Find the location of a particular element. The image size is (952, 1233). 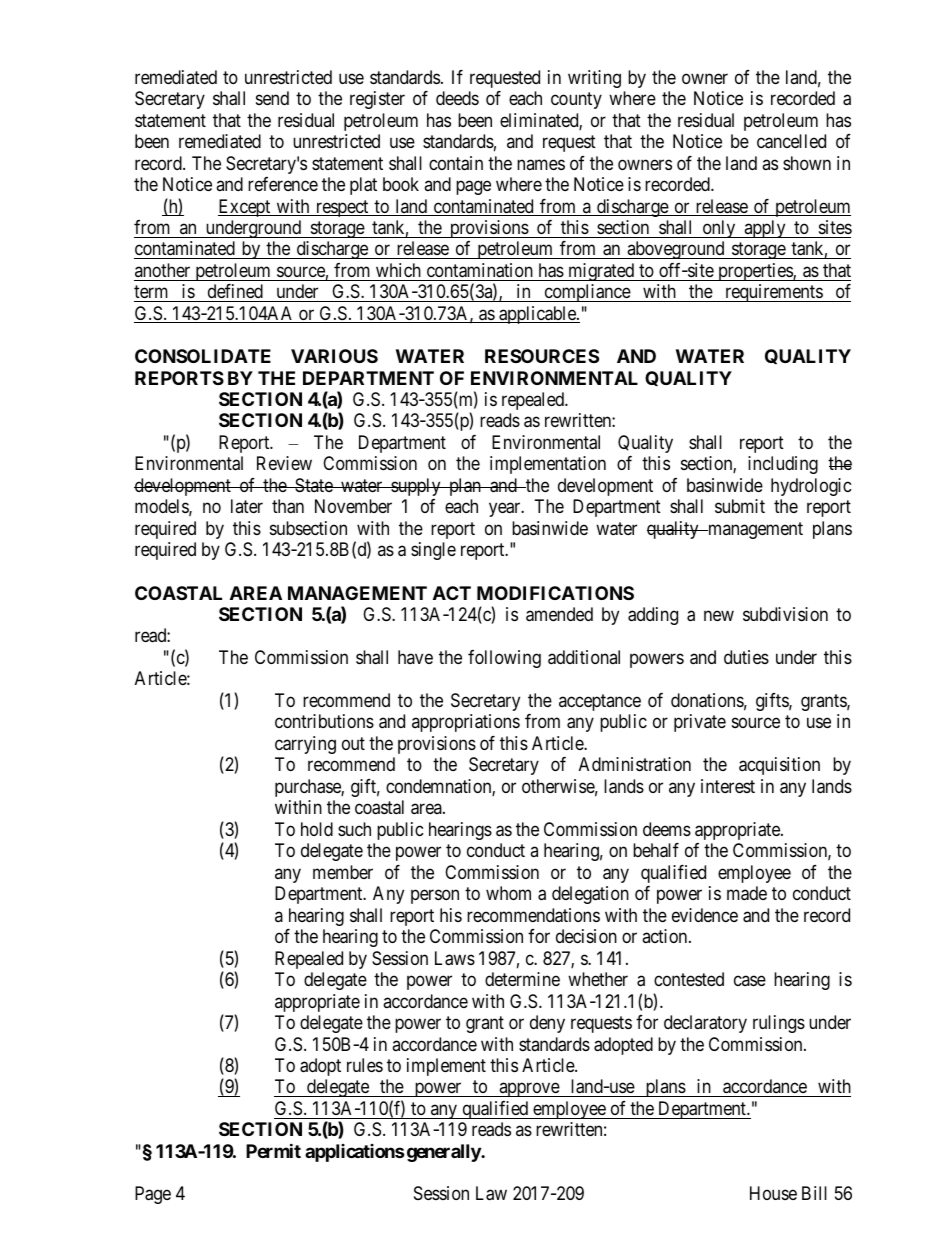

interest is located at coordinates (728, 786).
